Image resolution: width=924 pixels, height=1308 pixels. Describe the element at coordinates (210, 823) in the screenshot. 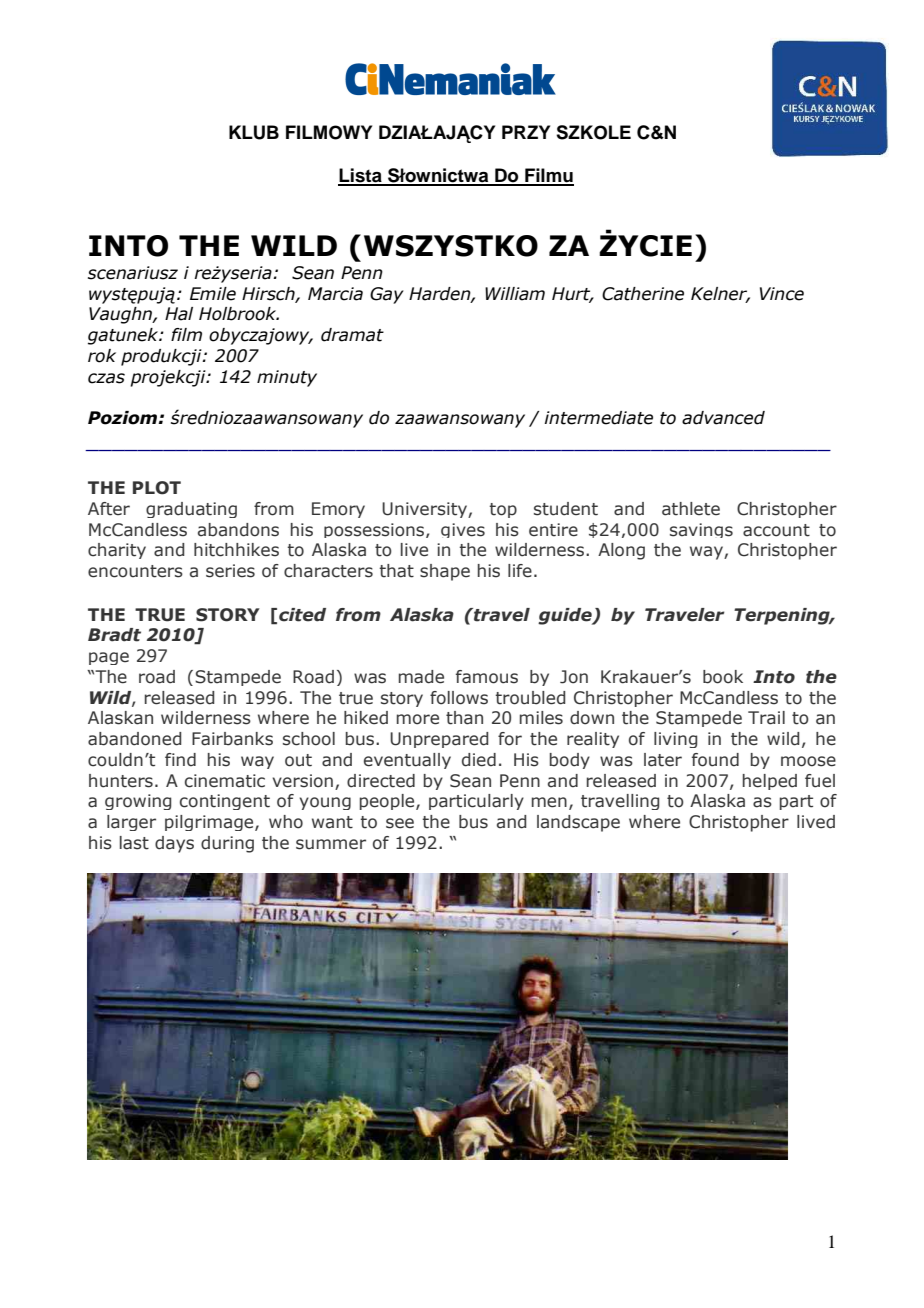

I see `pilgrimage` at that location.
